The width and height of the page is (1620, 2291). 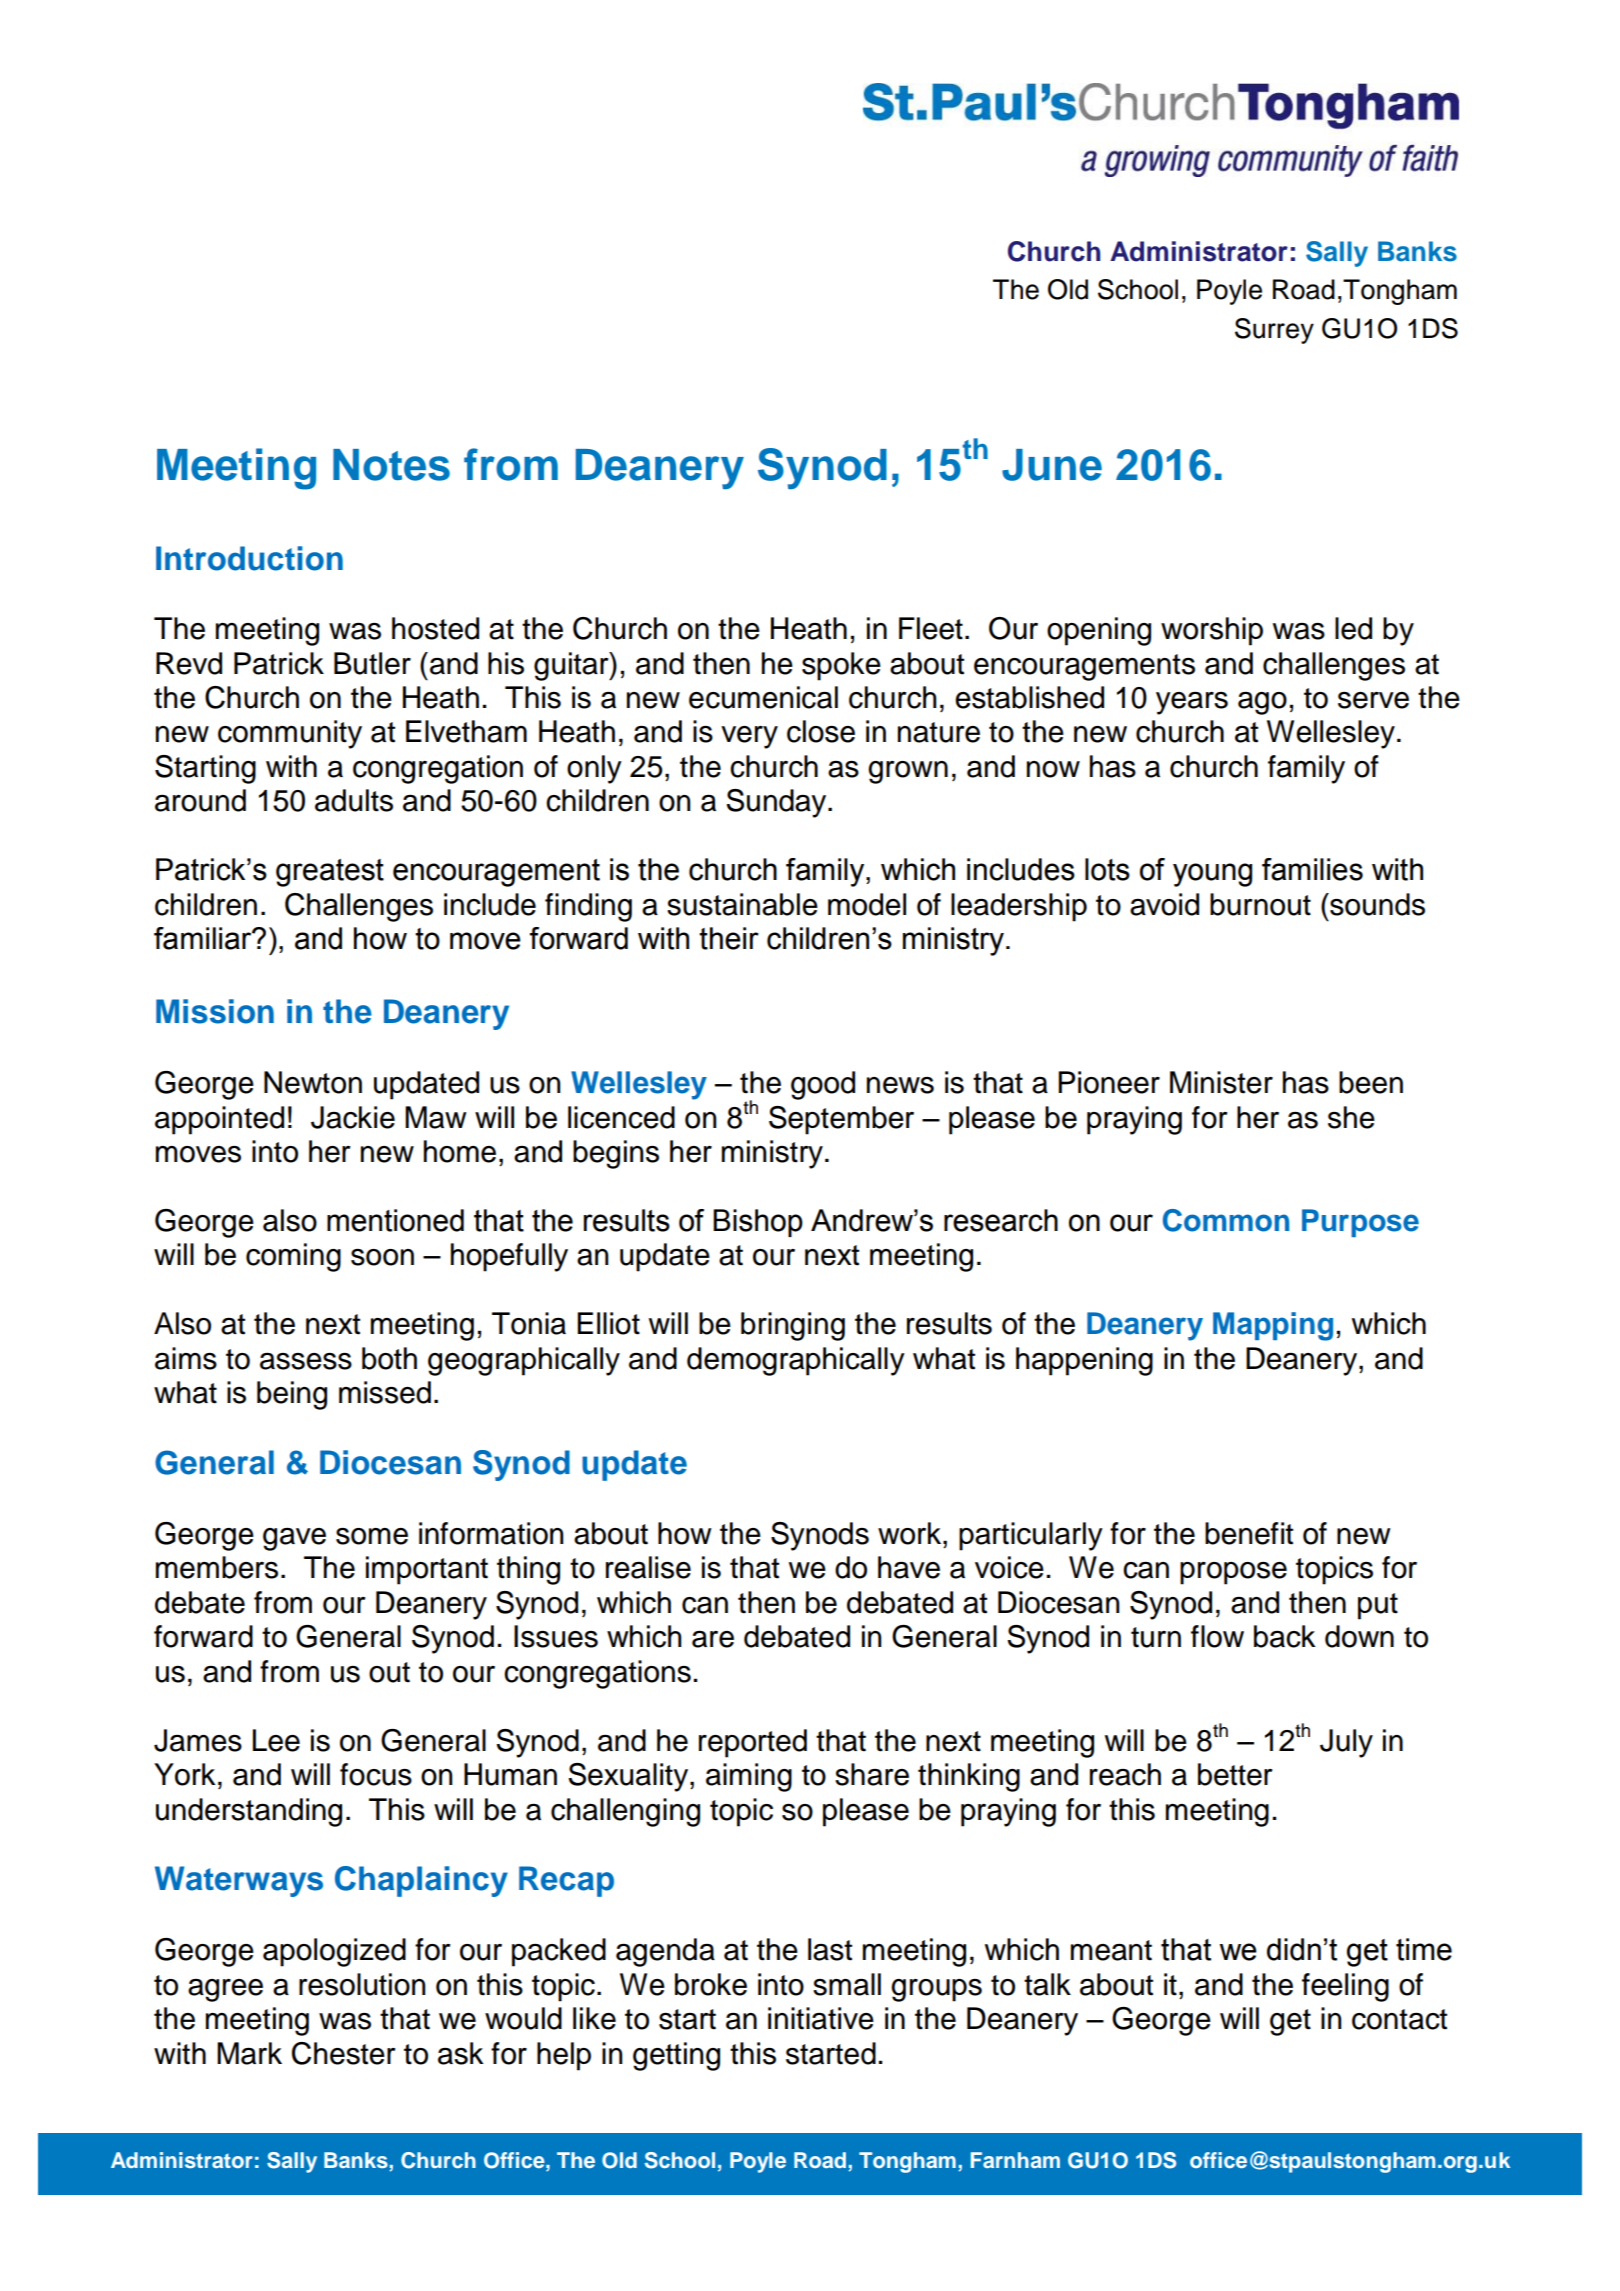 I want to click on September, so click(x=841, y=1120).
